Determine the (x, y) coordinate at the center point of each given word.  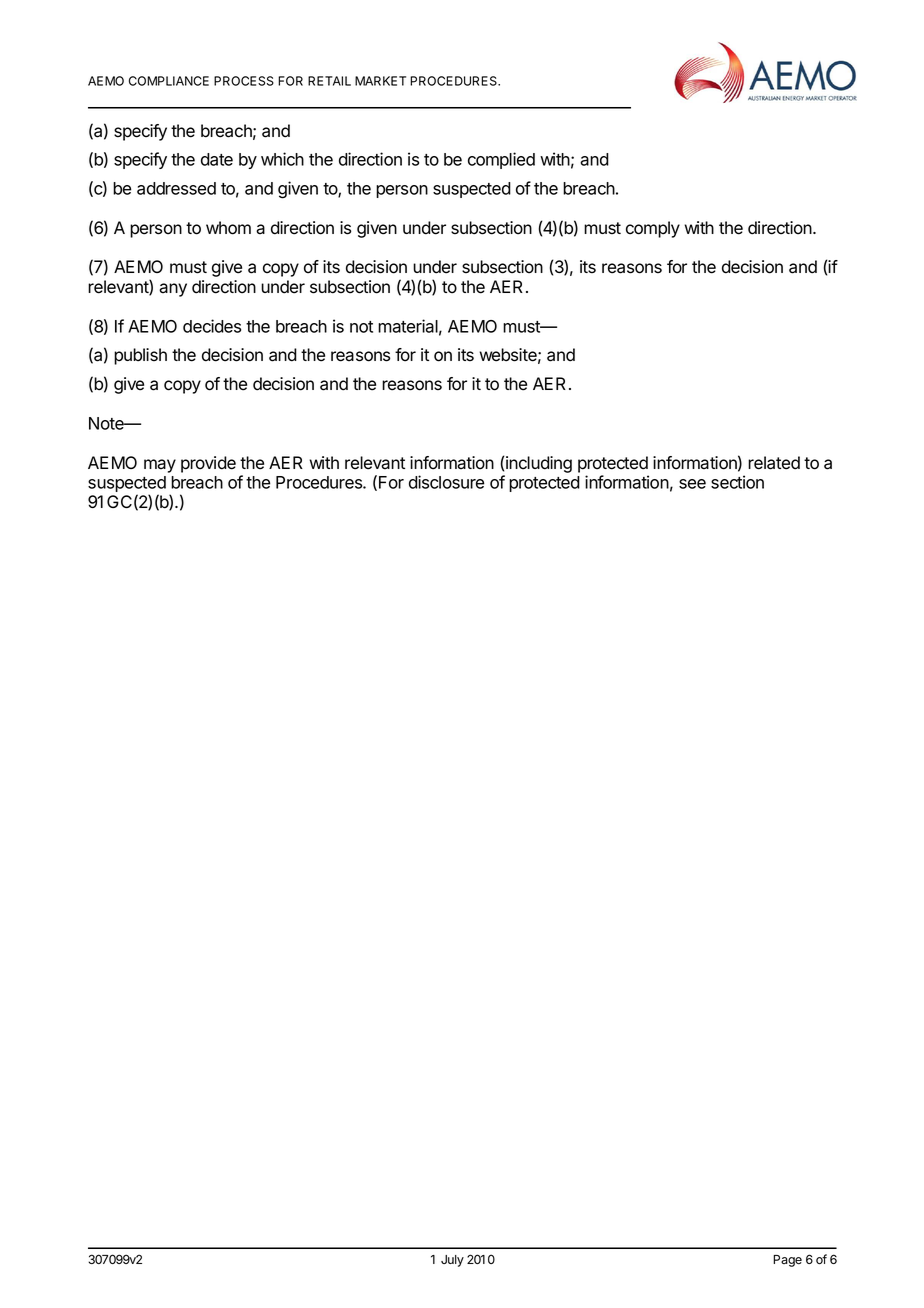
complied (501, 160)
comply (653, 229)
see (692, 484)
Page (787, 1261)
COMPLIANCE (169, 81)
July (452, 1261)
